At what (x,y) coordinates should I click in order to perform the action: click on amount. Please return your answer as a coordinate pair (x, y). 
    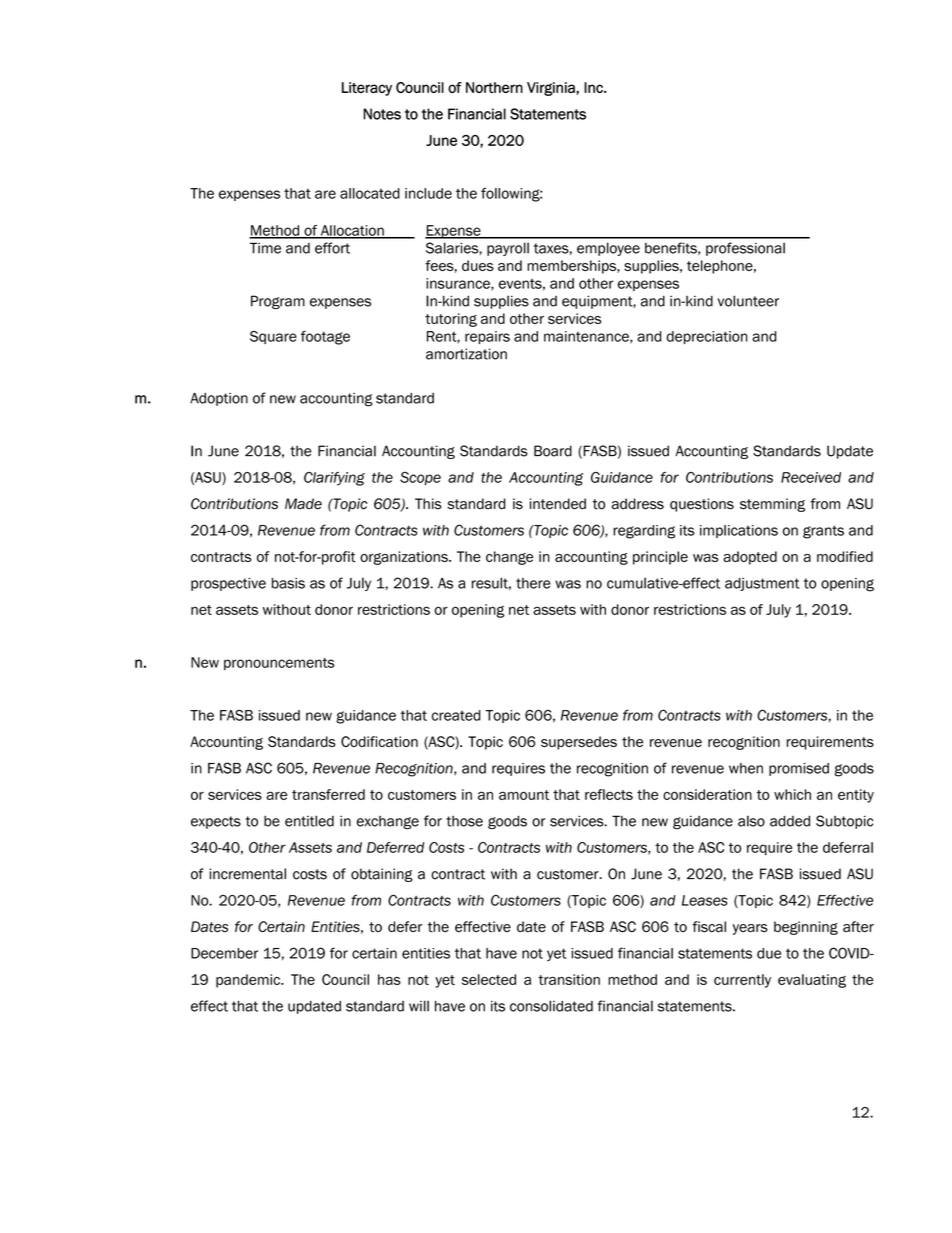
    Looking at the image, I should click on (524, 795).
